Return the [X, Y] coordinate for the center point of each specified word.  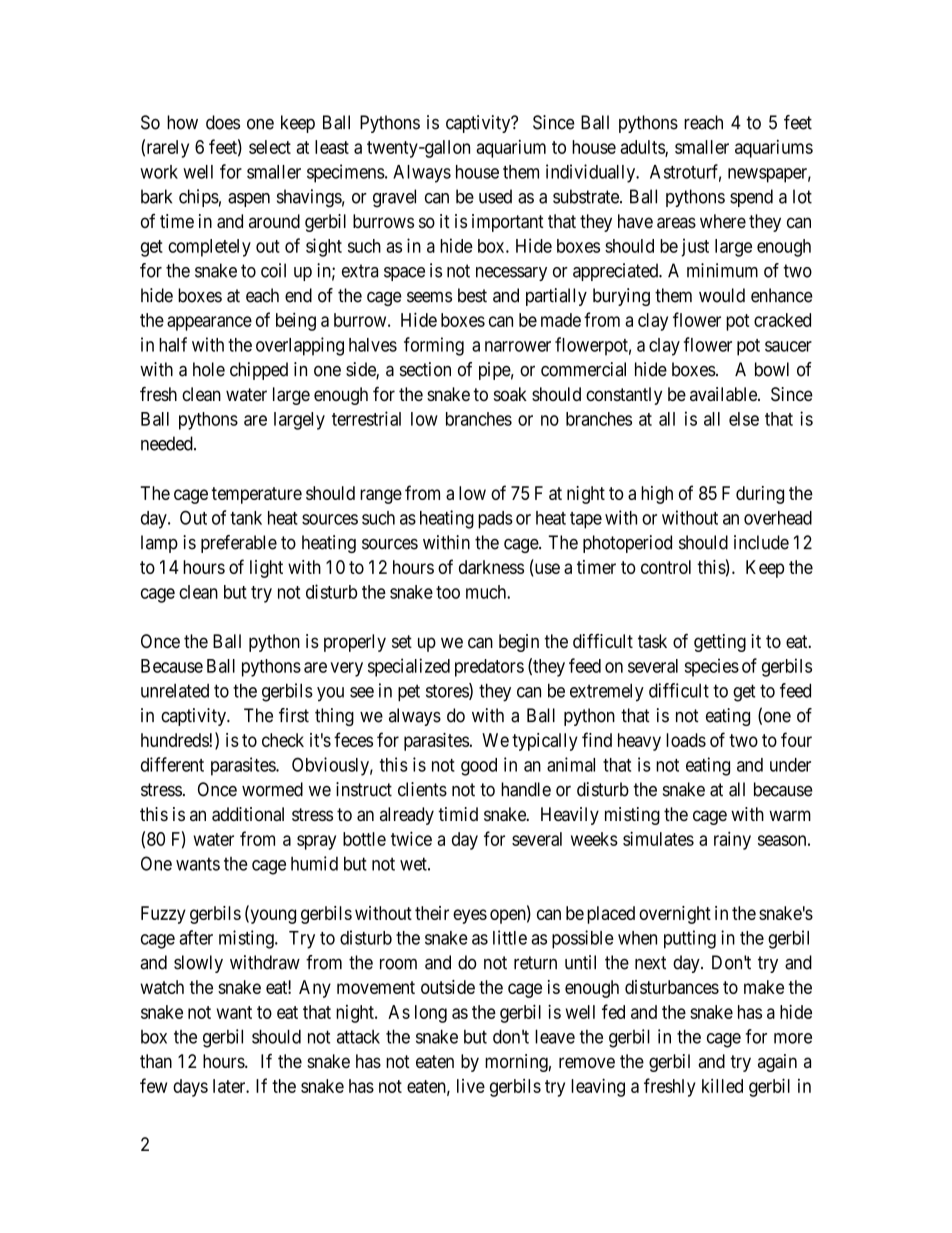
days [190, 1088]
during [760, 495]
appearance [209, 323]
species [711, 667]
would [722, 295]
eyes [470, 916]
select [270, 147]
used [495, 196]
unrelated [175, 691]
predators [489, 668]
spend [751, 198]
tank [246, 518]
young [272, 916]
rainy [732, 840]
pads [495, 520]
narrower [518, 346]
